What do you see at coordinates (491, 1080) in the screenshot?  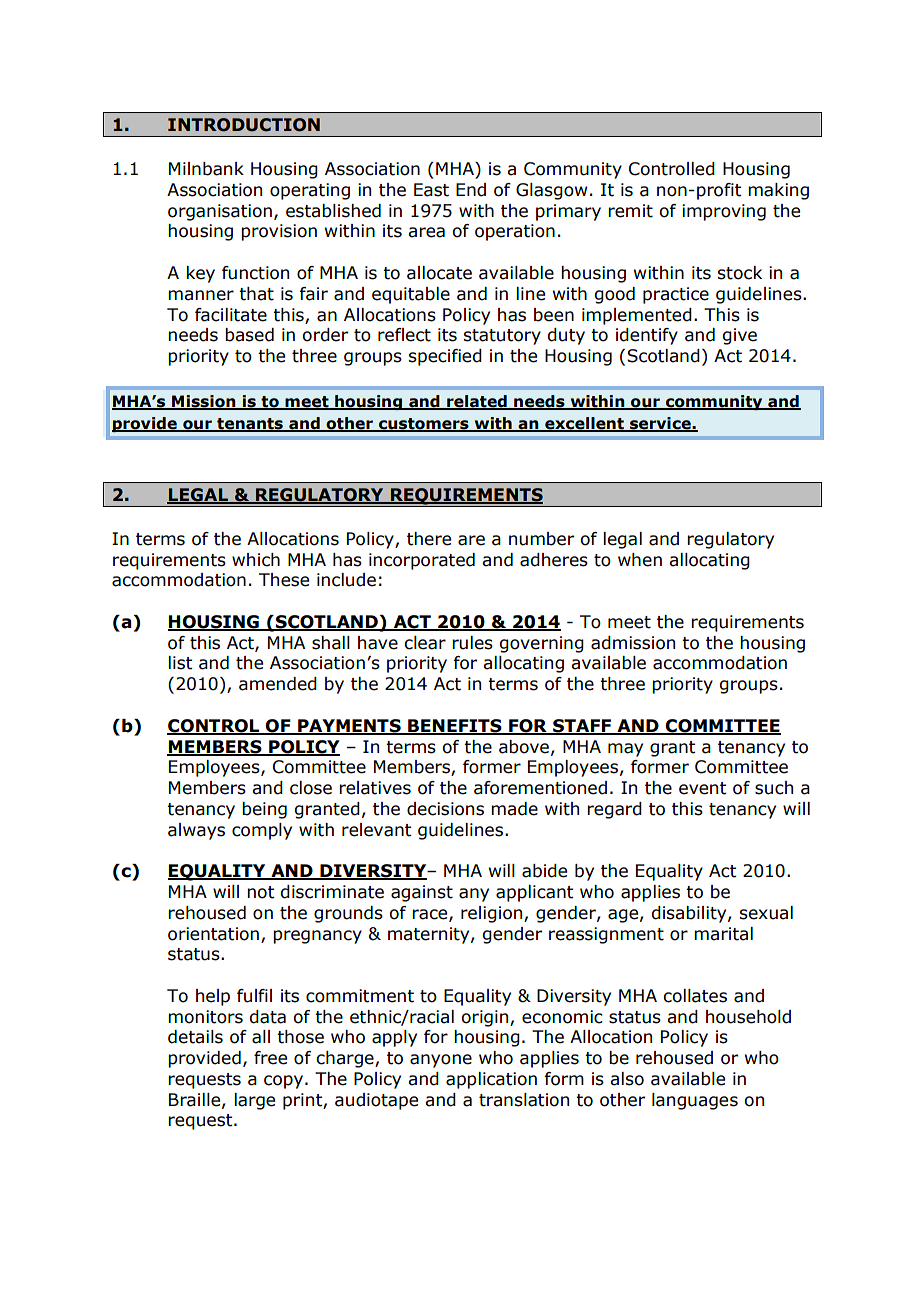 I see `application` at bounding box center [491, 1080].
